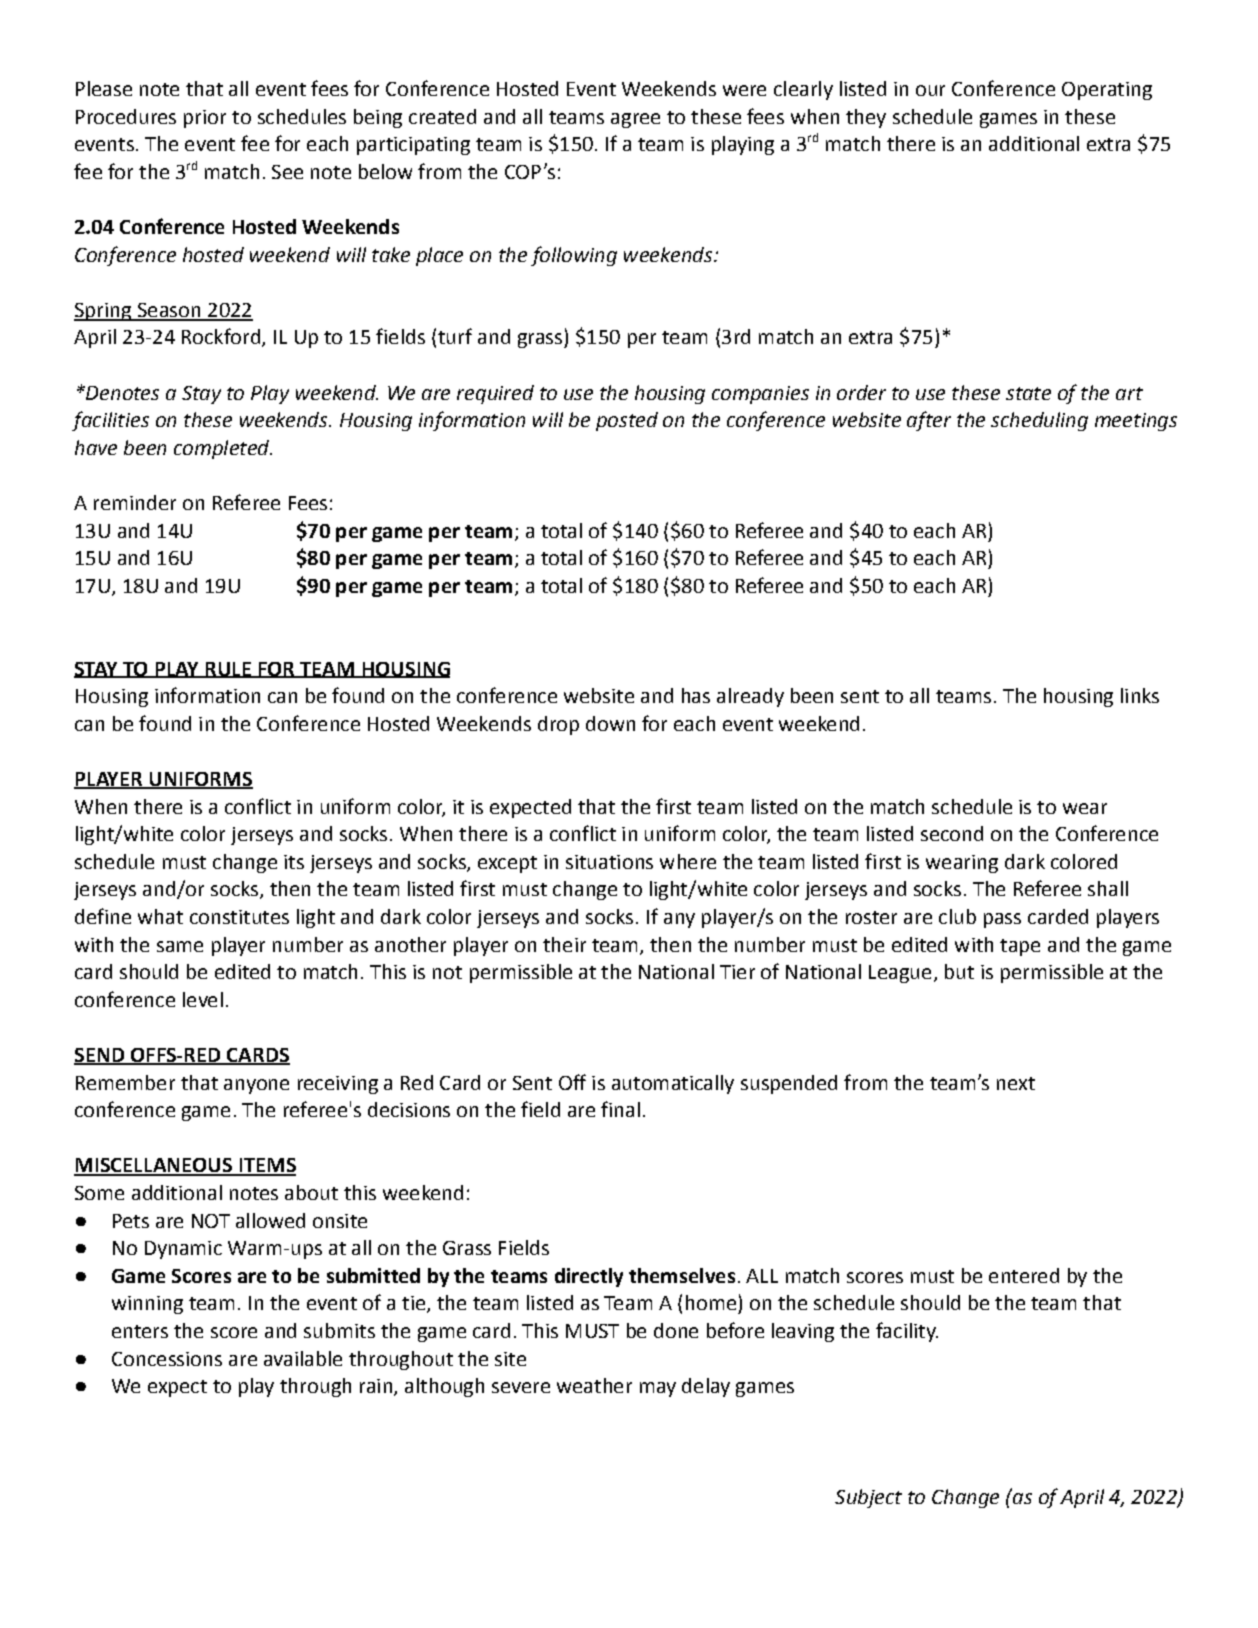  Describe the element at coordinates (228, 670) in the screenshot. I see `RULE` at that location.
